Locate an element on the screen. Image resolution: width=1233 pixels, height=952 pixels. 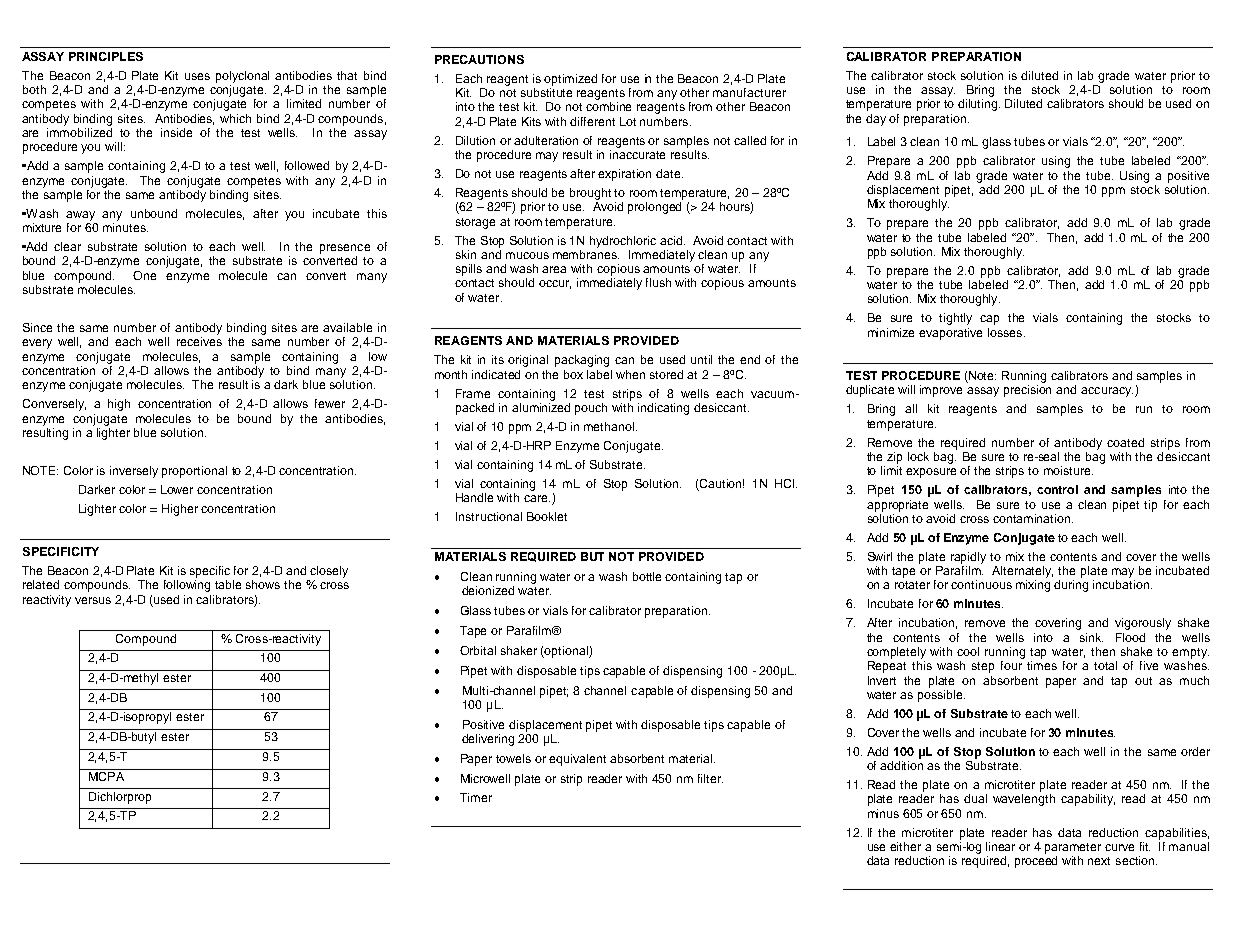
tightly is located at coordinates (955, 319).
